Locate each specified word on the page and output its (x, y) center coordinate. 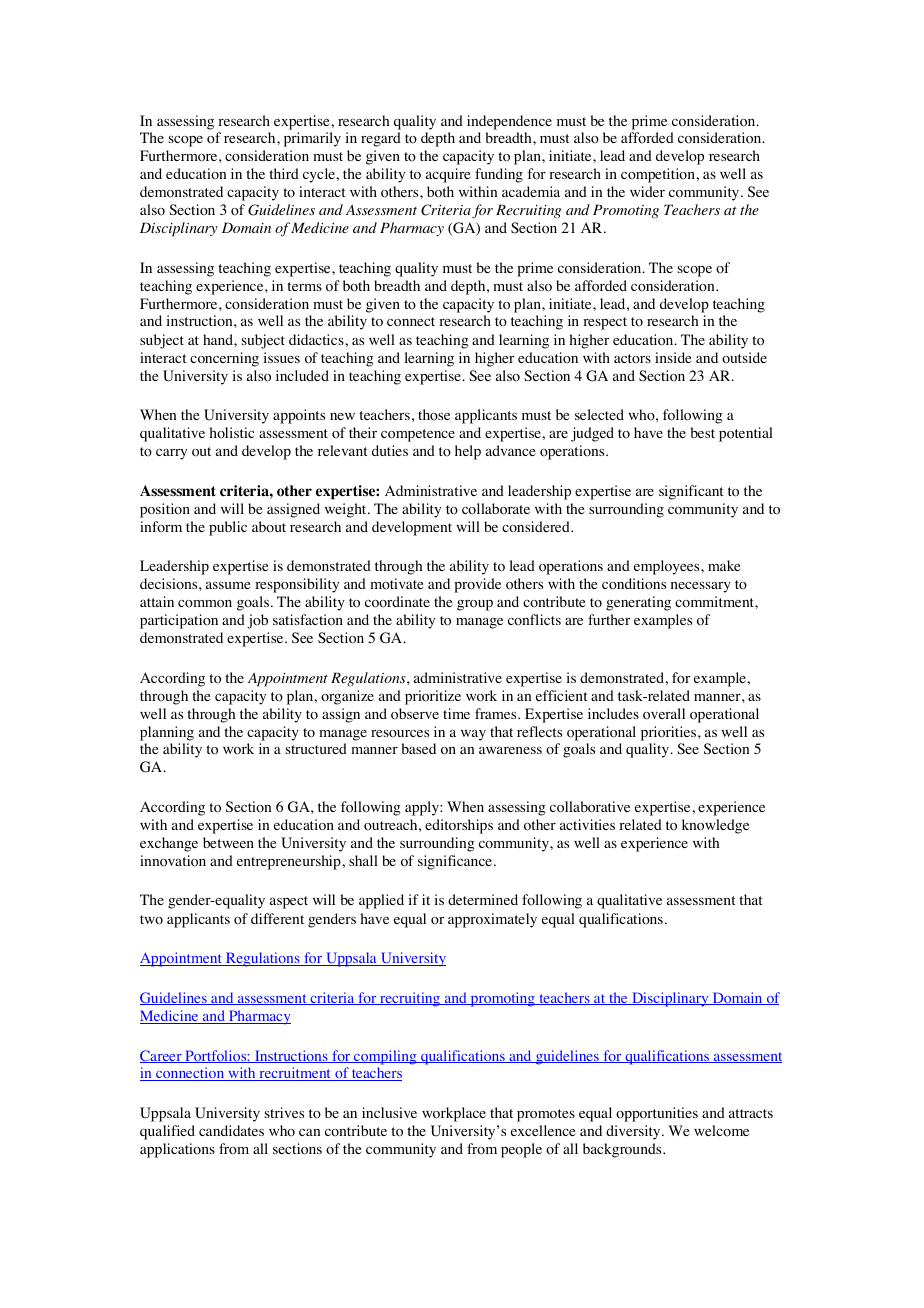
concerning (224, 359)
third (284, 173)
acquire (448, 175)
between (228, 842)
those (434, 415)
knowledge (715, 826)
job (257, 621)
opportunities (657, 1114)
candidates (231, 1130)
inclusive (389, 1112)
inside (673, 357)
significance (455, 862)
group (475, 605)
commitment (715, 602)
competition (659, 175)
